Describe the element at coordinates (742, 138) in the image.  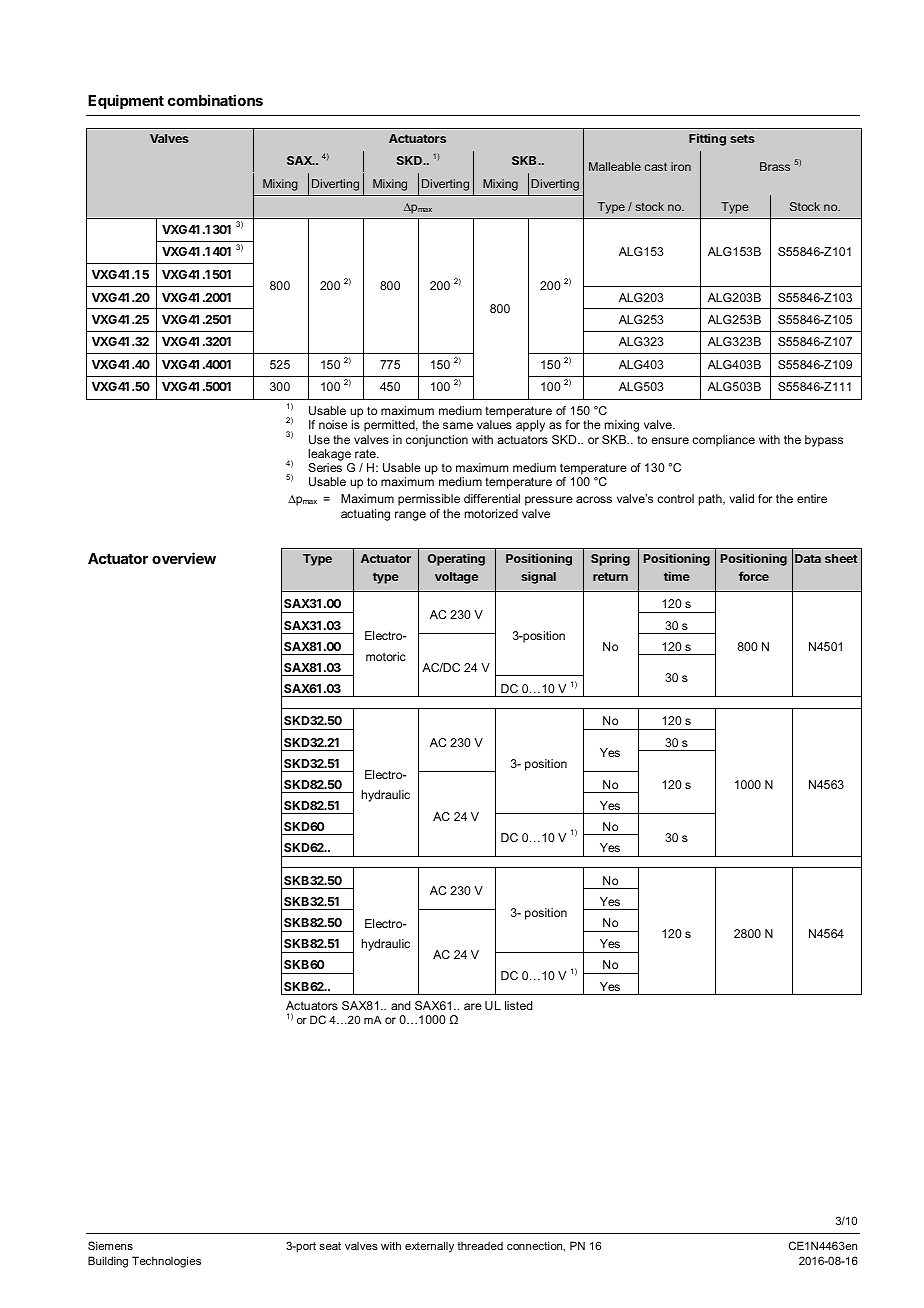
I see `sets` at that location.
